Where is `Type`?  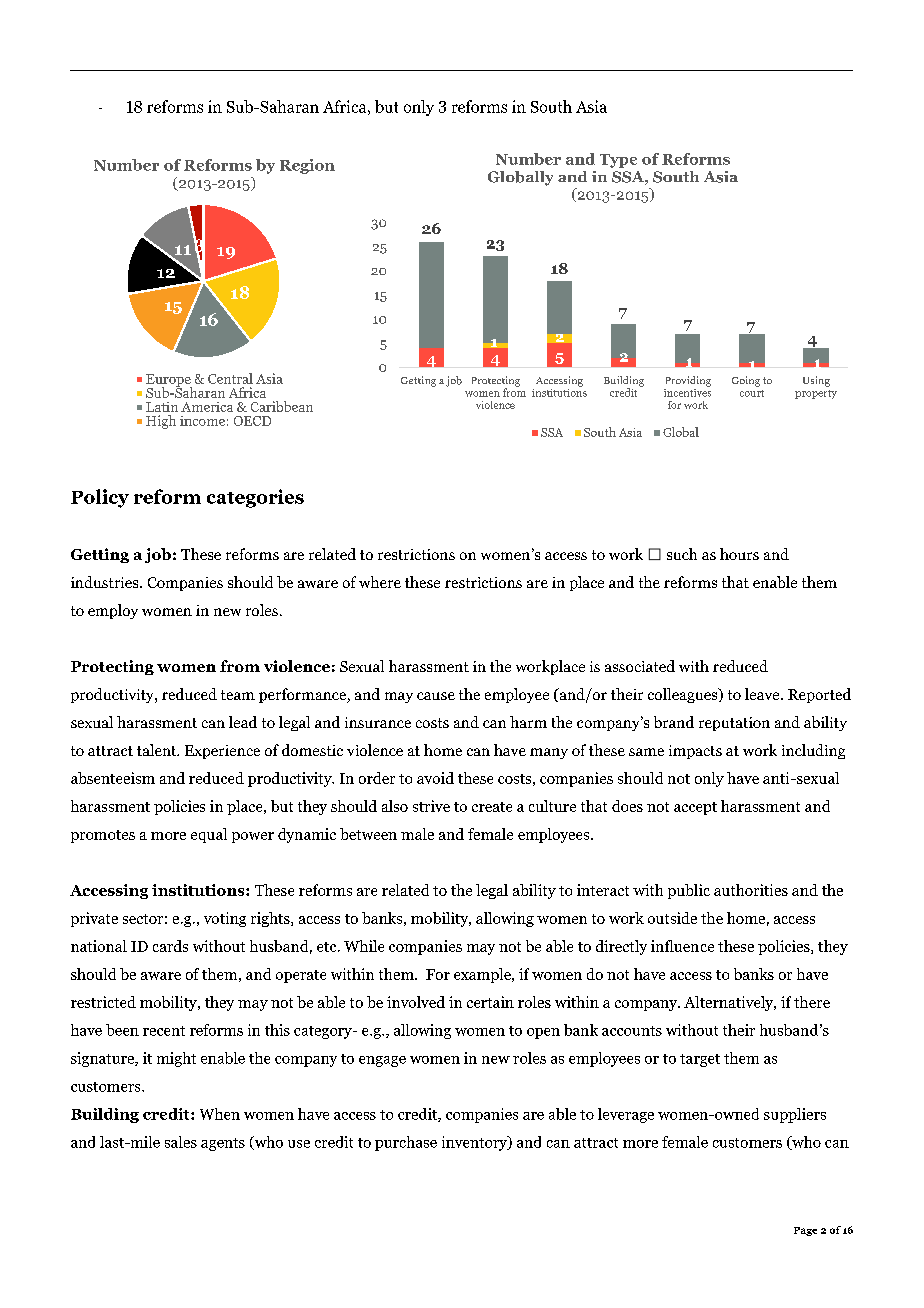 Type is located at coordinates (618, 161).
